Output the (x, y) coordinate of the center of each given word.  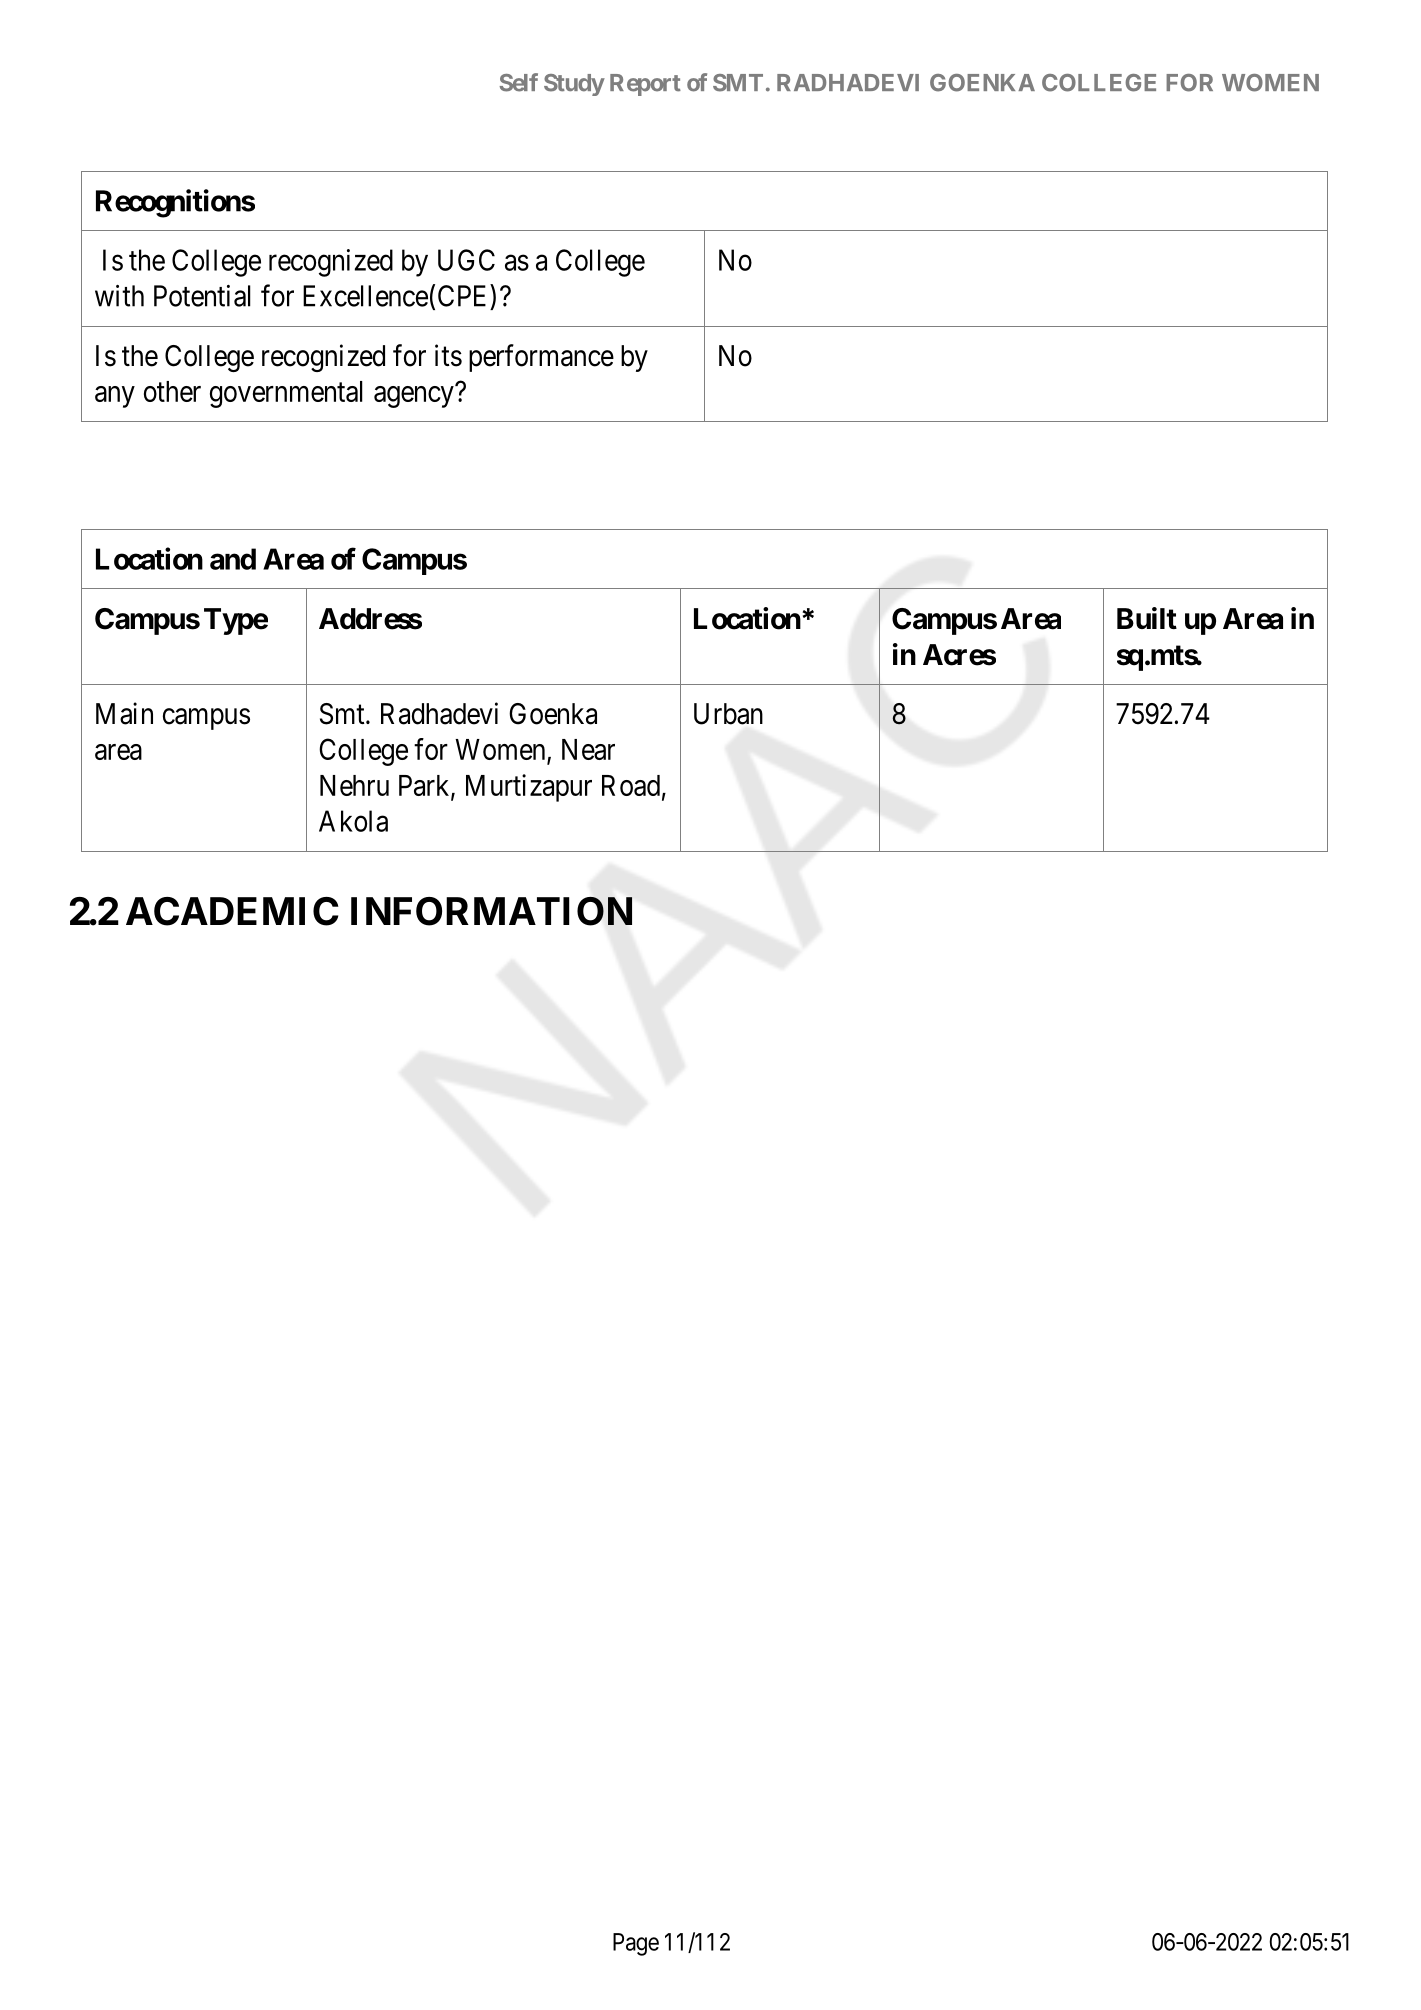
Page (636, 1944)
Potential (202, 296)
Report (645, 85)
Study (574, 85)
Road (631, 785)
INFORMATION (491, 911)
